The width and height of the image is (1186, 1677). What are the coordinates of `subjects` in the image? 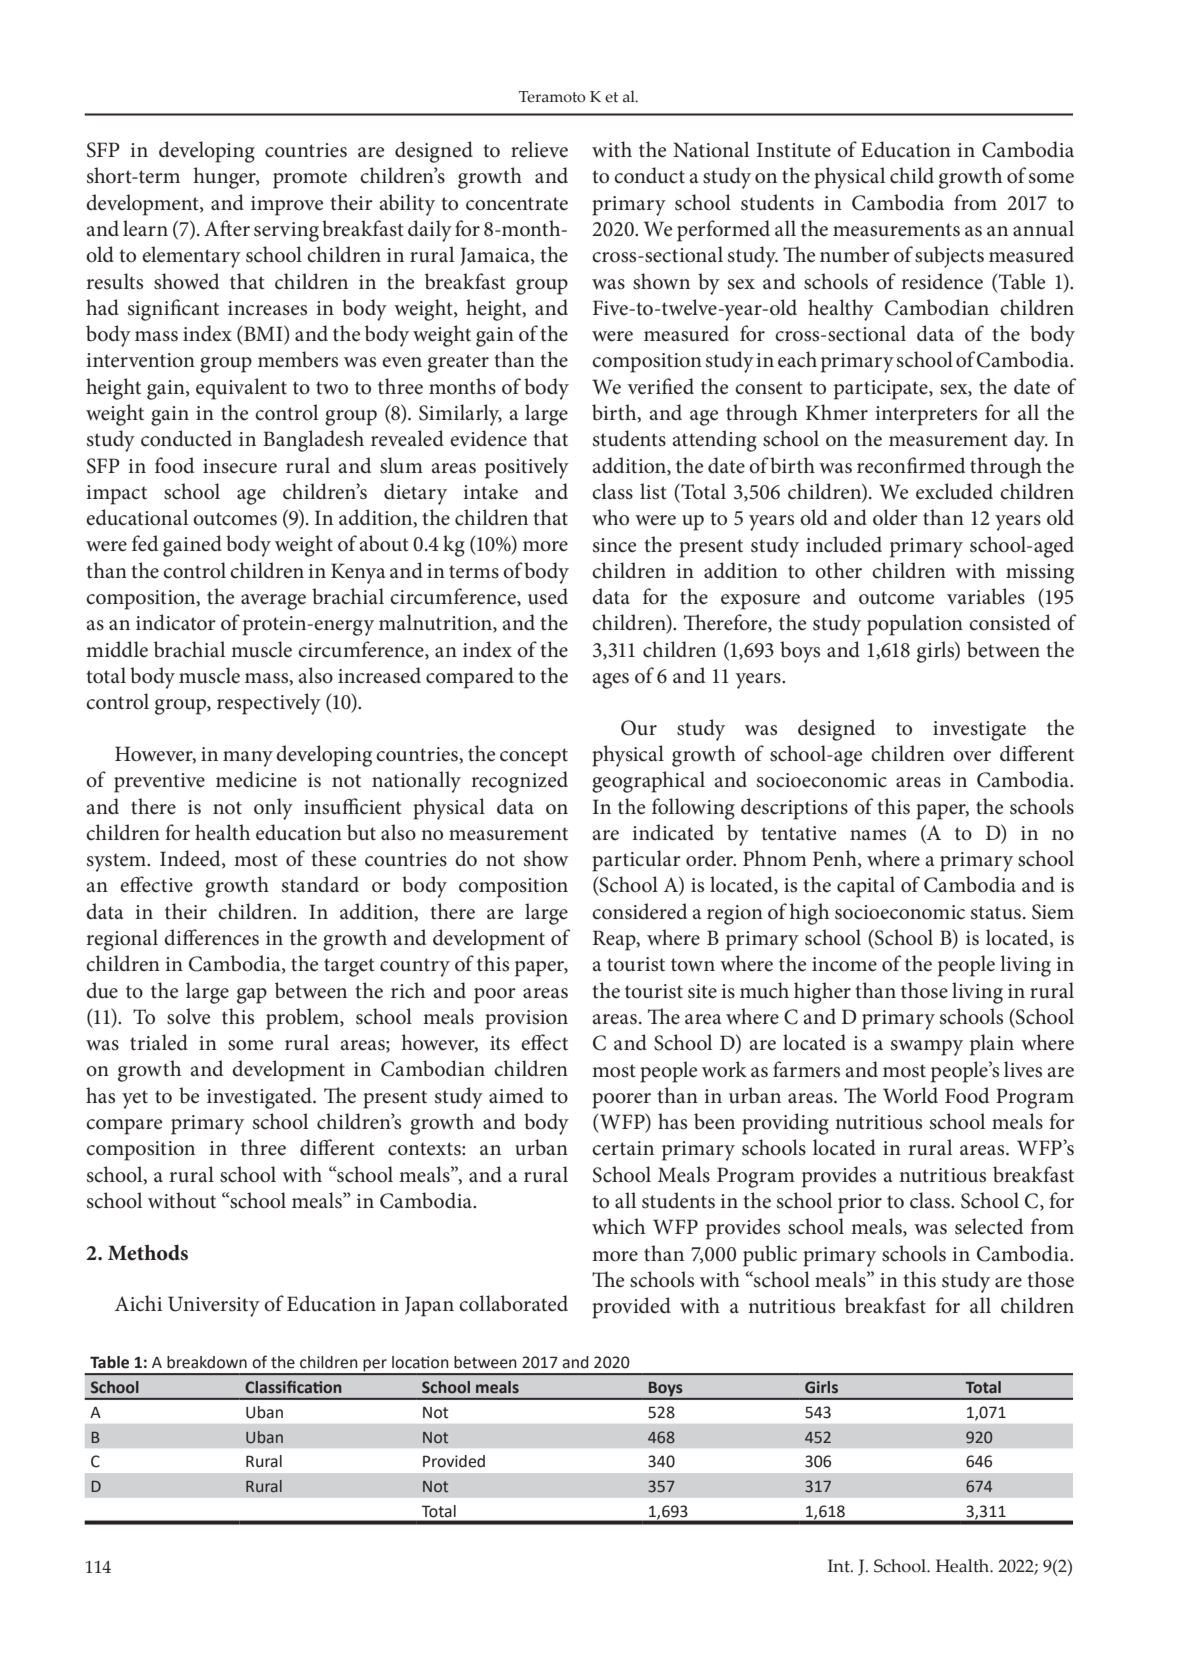 It's located at (949, 257).
